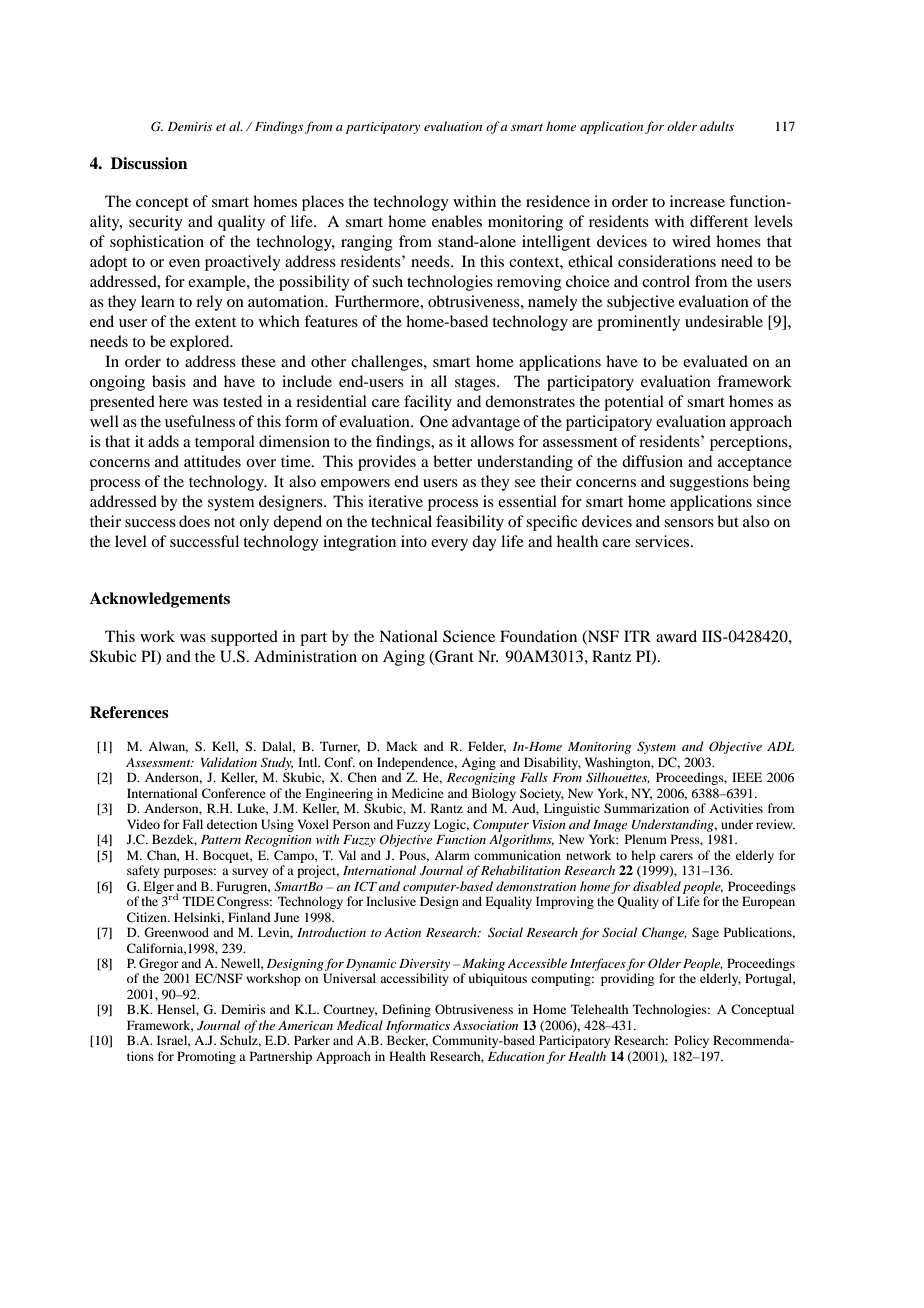 This screenshot has width=924, height=1308. Describe the element at coordinates (652, 461) in the screenshot. I see `diffusion` at that location.
